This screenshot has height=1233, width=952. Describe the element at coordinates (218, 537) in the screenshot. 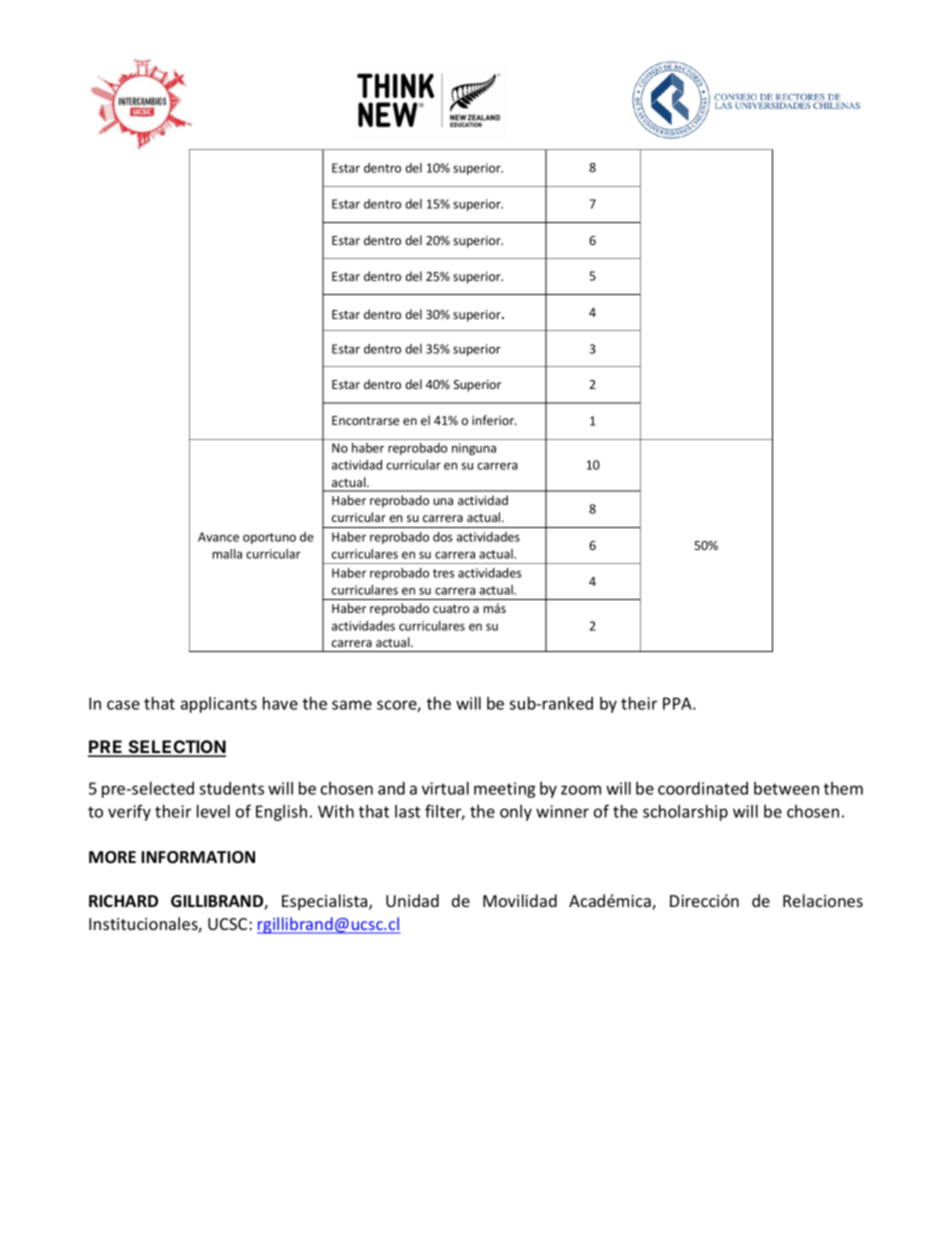

I see `Avance` at that location.
